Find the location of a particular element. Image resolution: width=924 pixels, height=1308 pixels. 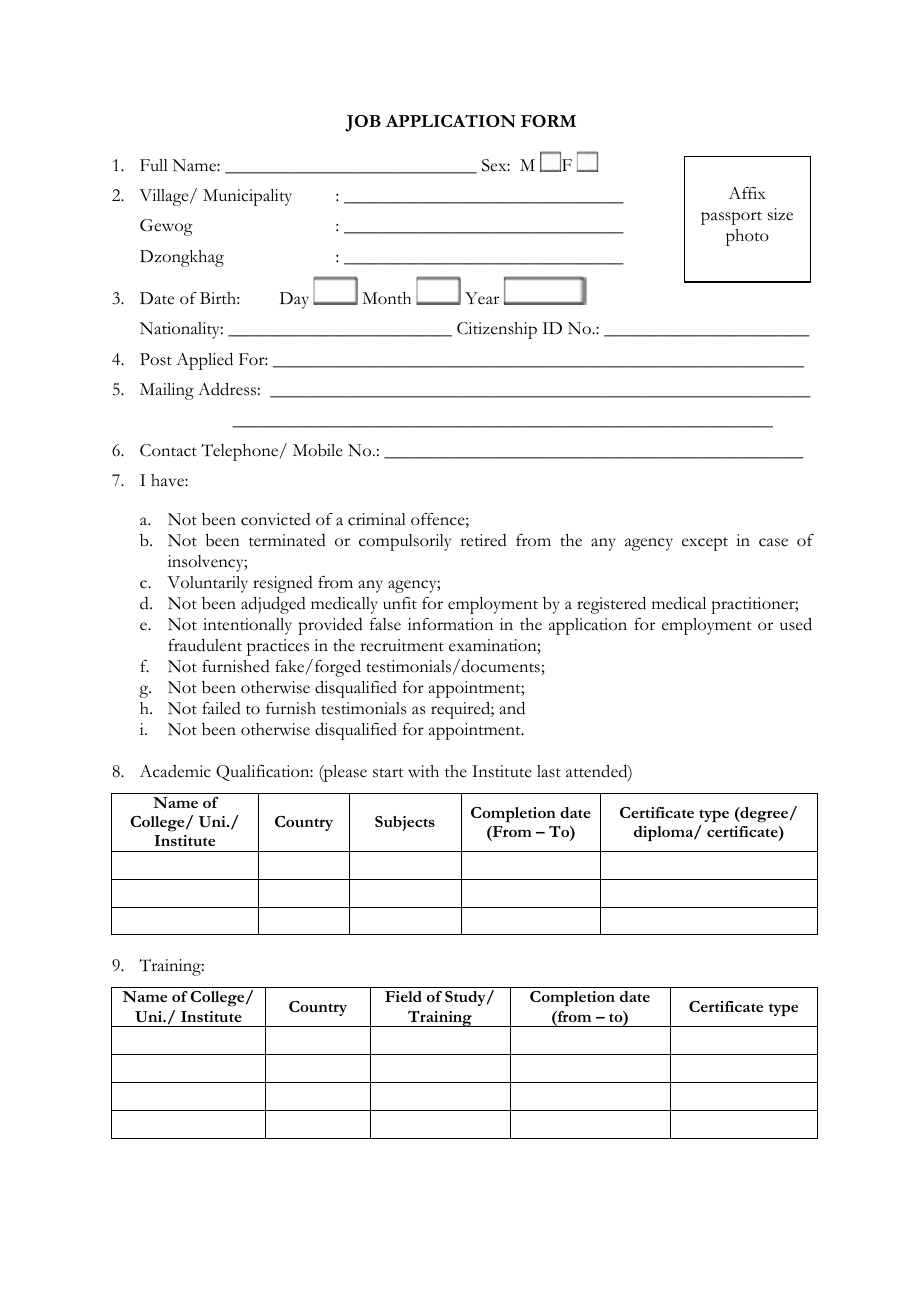

Voluntarily is located at coordinates (207, 584).
